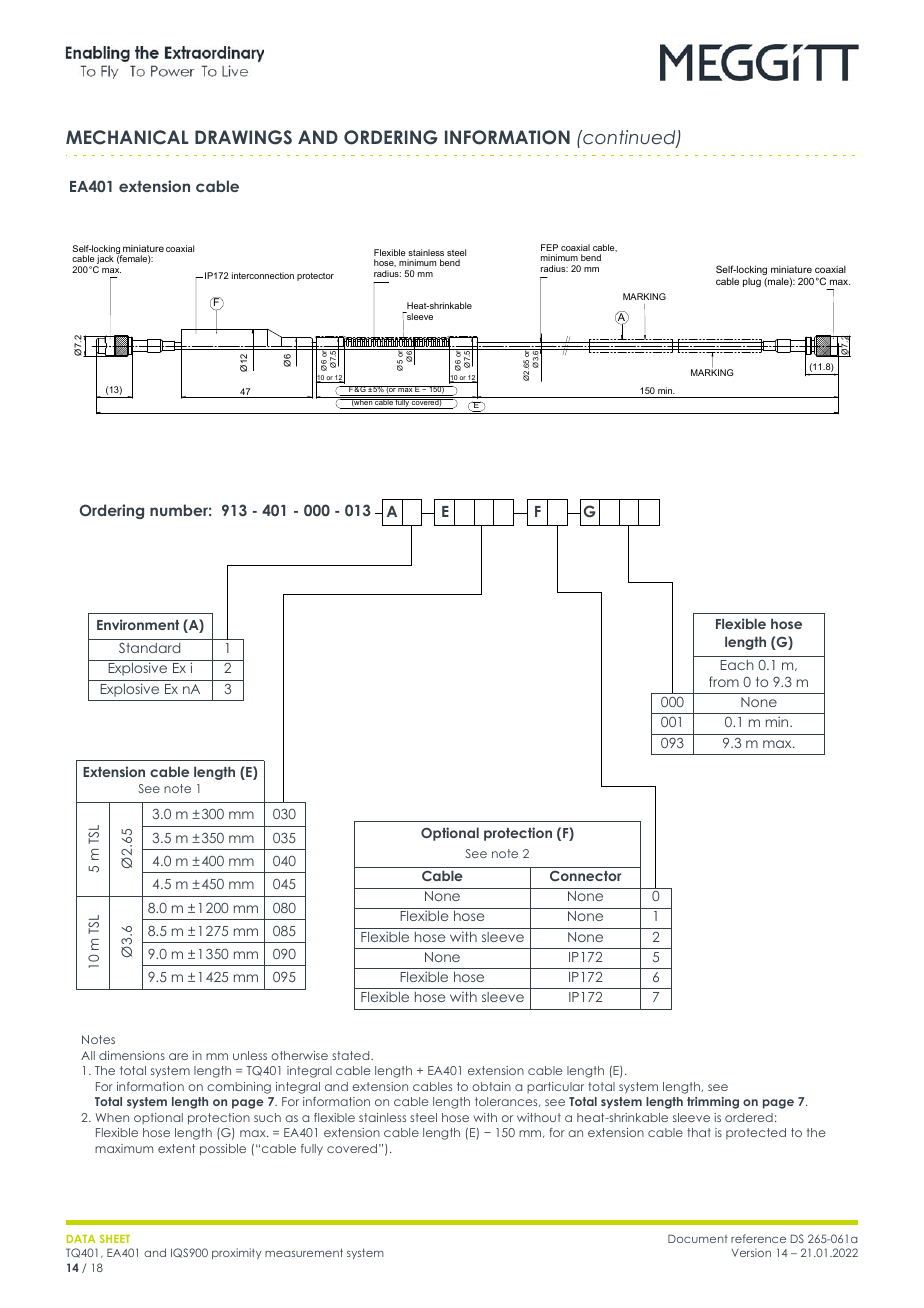 Image resolution: width=924 pixels, height=1308 pixels. What do you see at coordinates (752, 282) in the page?
I see `plug` at bounding box center [752, 282].
